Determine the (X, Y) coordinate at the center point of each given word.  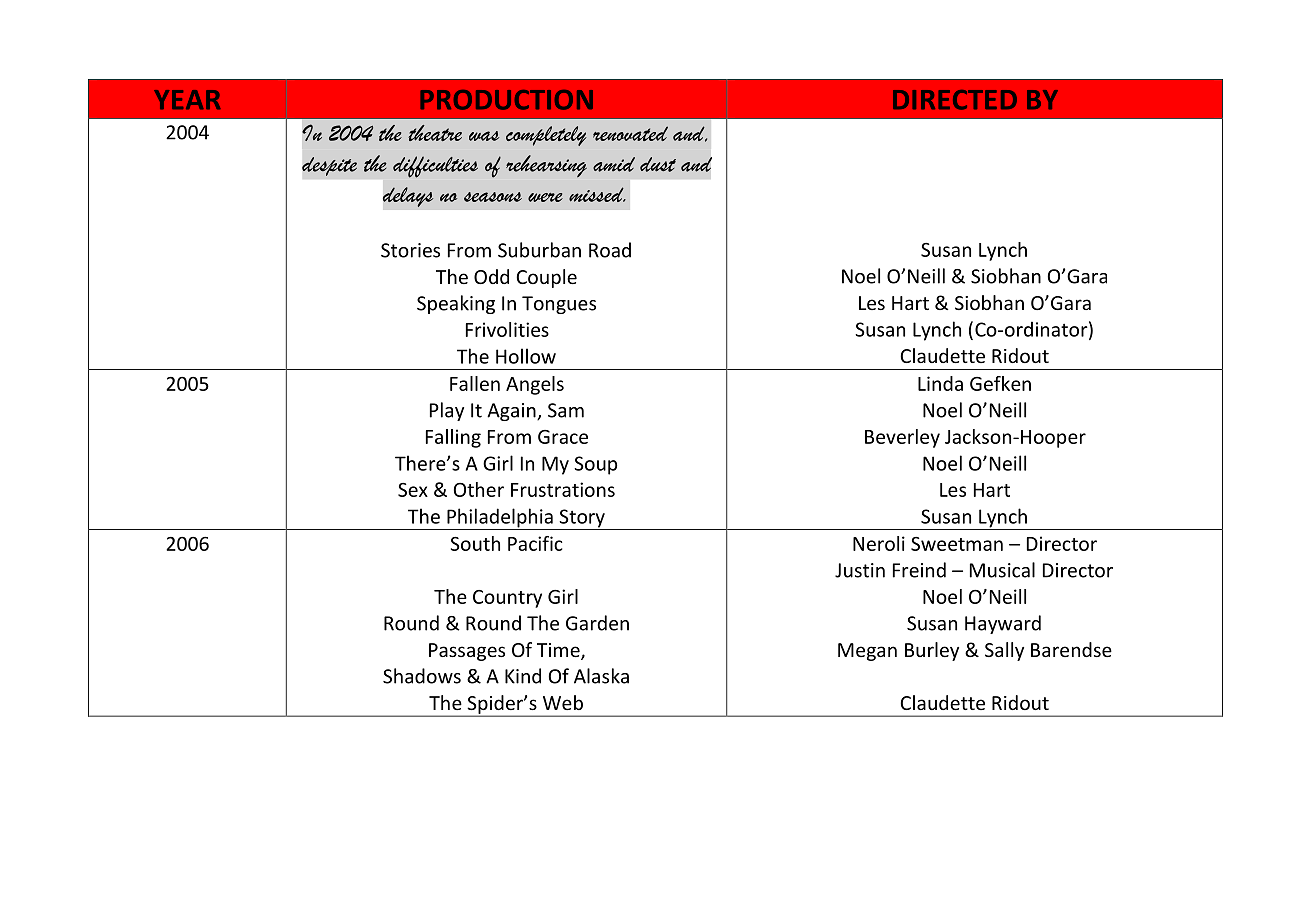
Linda (940, 383)
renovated (630, 133)
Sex (413, 490)
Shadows (422, 676)
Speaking (456, 304)
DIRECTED (955, 100)
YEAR (187, 100)
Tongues (559, 305)
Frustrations (563, 489)
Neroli (879, 543)
